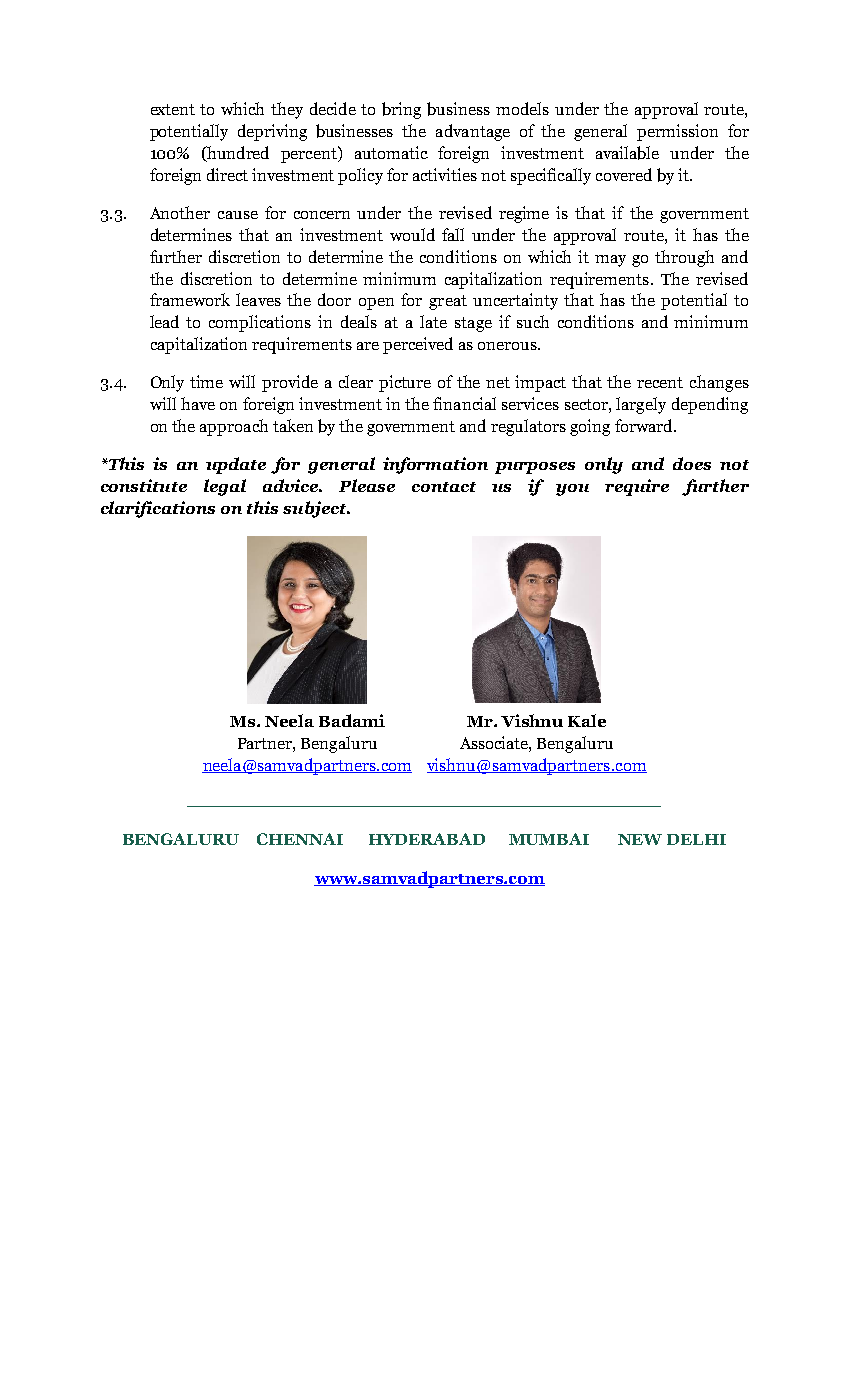 This screenshot has width=849, height=1400. I want to click on legal, so click(225, 487).
